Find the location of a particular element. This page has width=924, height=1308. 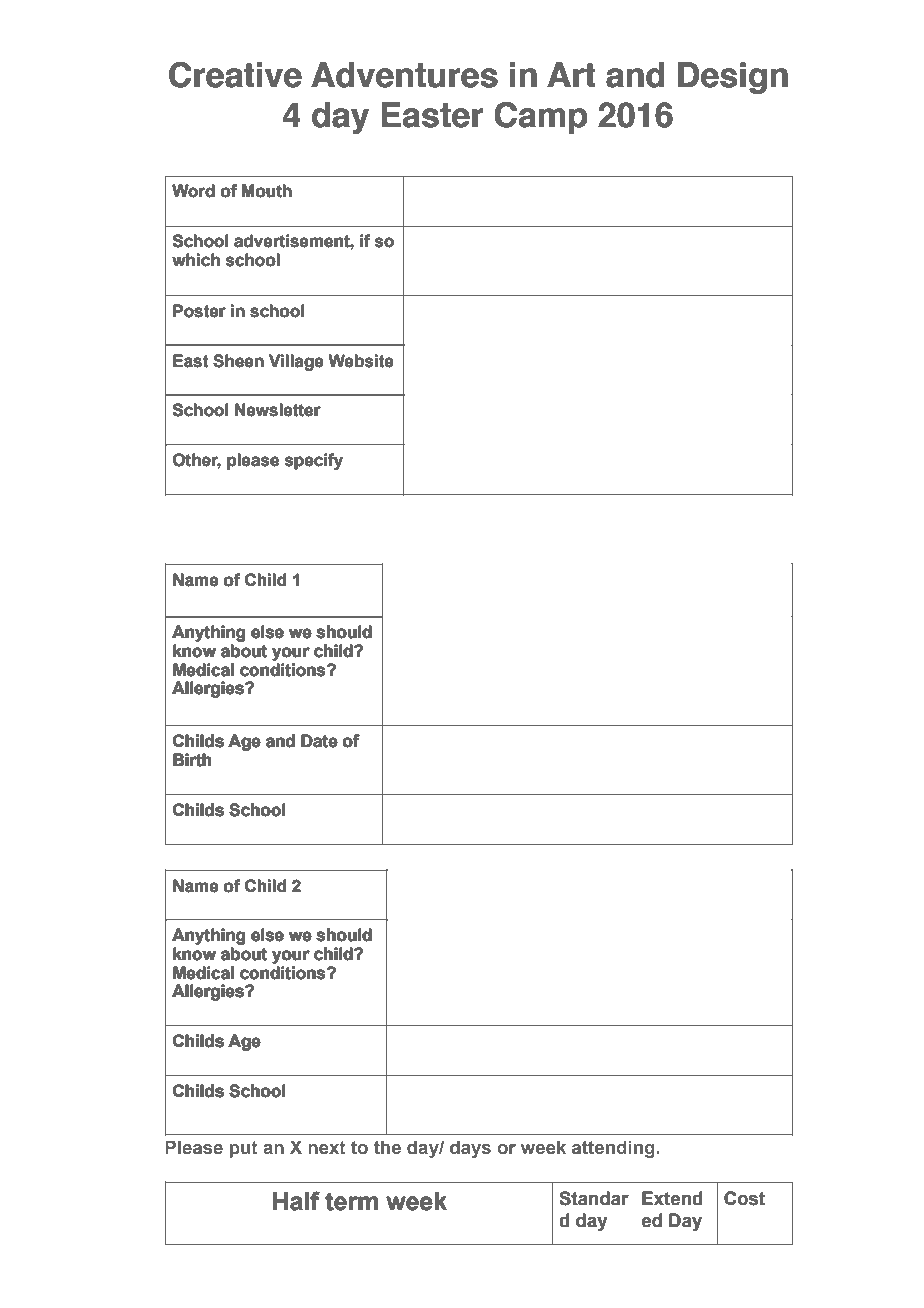

attending is located at coordinates (614, 1149).
